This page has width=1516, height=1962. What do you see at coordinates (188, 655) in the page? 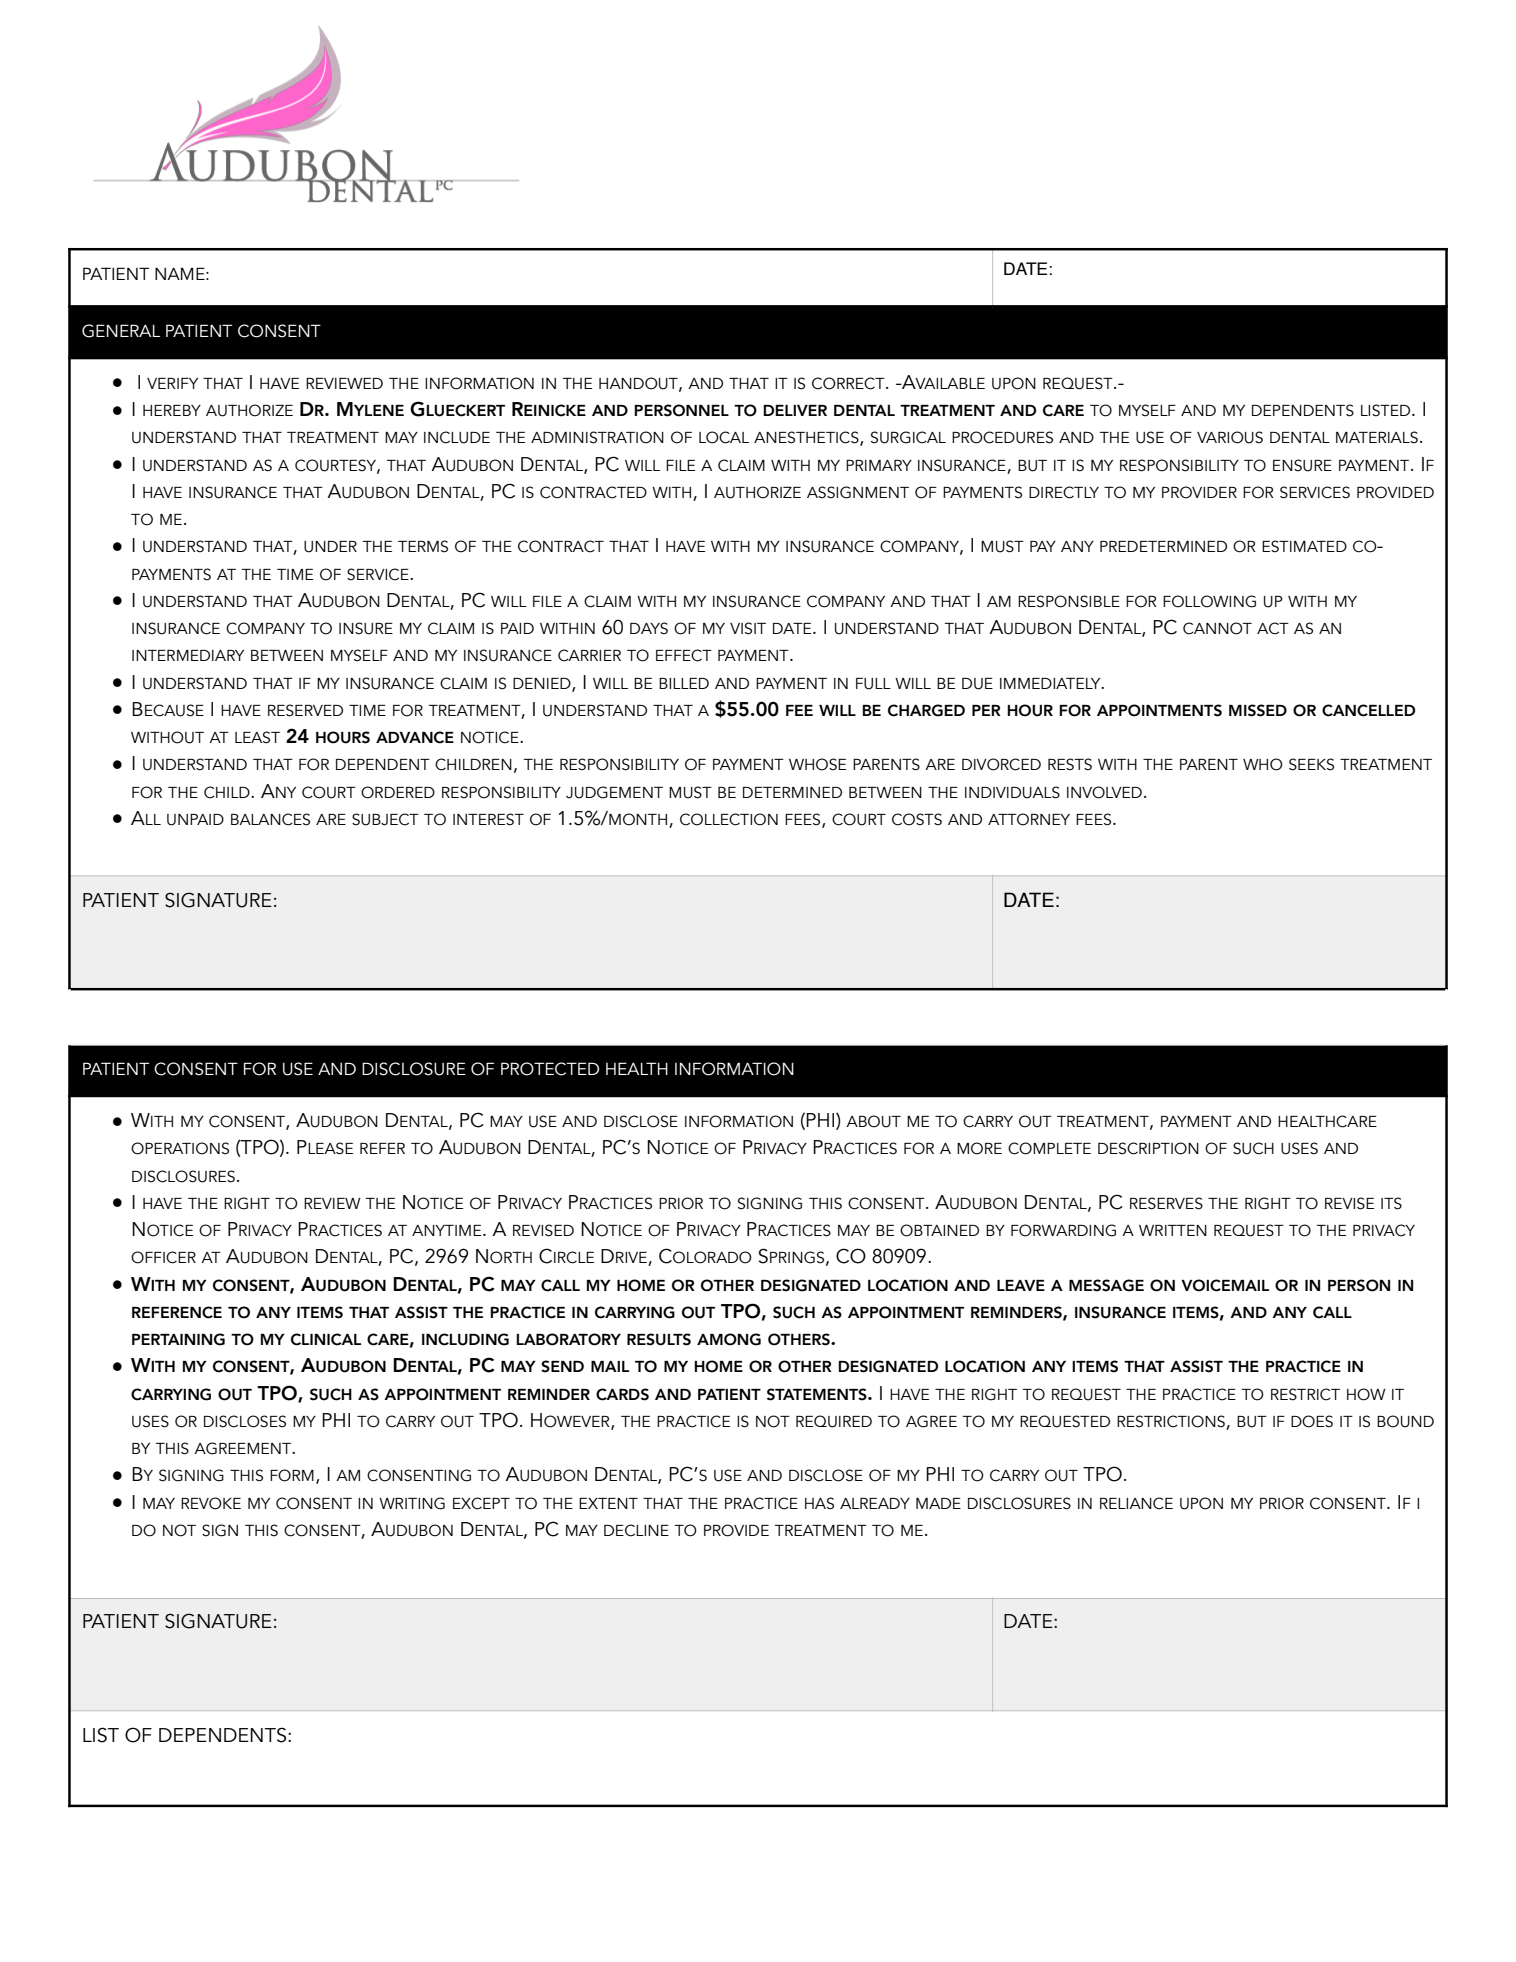
I see `INTERMEDIARY` at bounding box center [188, 655].
